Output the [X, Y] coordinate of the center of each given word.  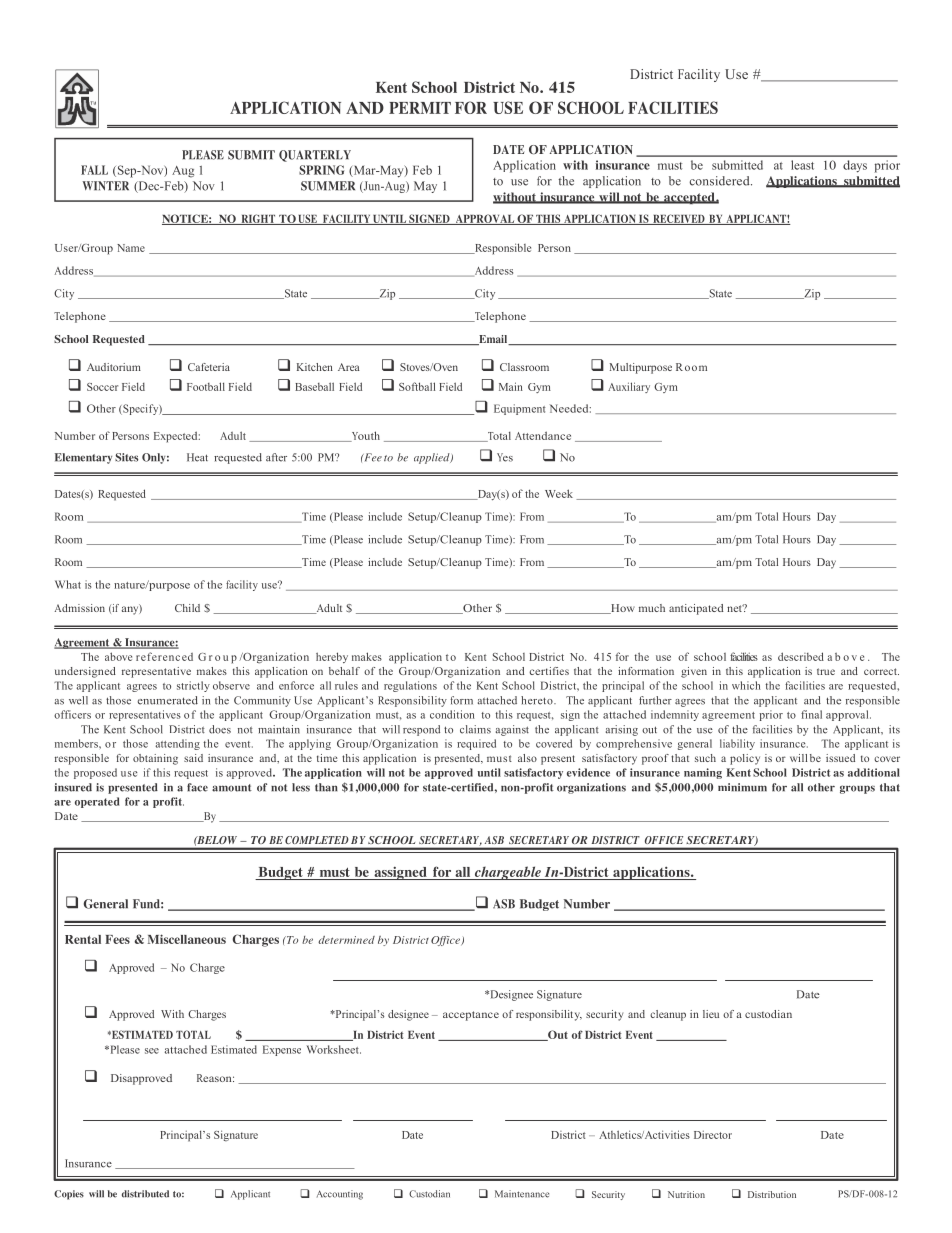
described [801, 656]
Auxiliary [629, 387]
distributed [145, 1194]
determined [346, 940]
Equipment [520, 409]
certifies [549, 671]
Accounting [340, 1195]
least [802, 165]
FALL [94, 170]
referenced [164, 656]
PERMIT [420, 108]
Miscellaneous [187, 939]
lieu [711, 1014]
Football [206, 386]
